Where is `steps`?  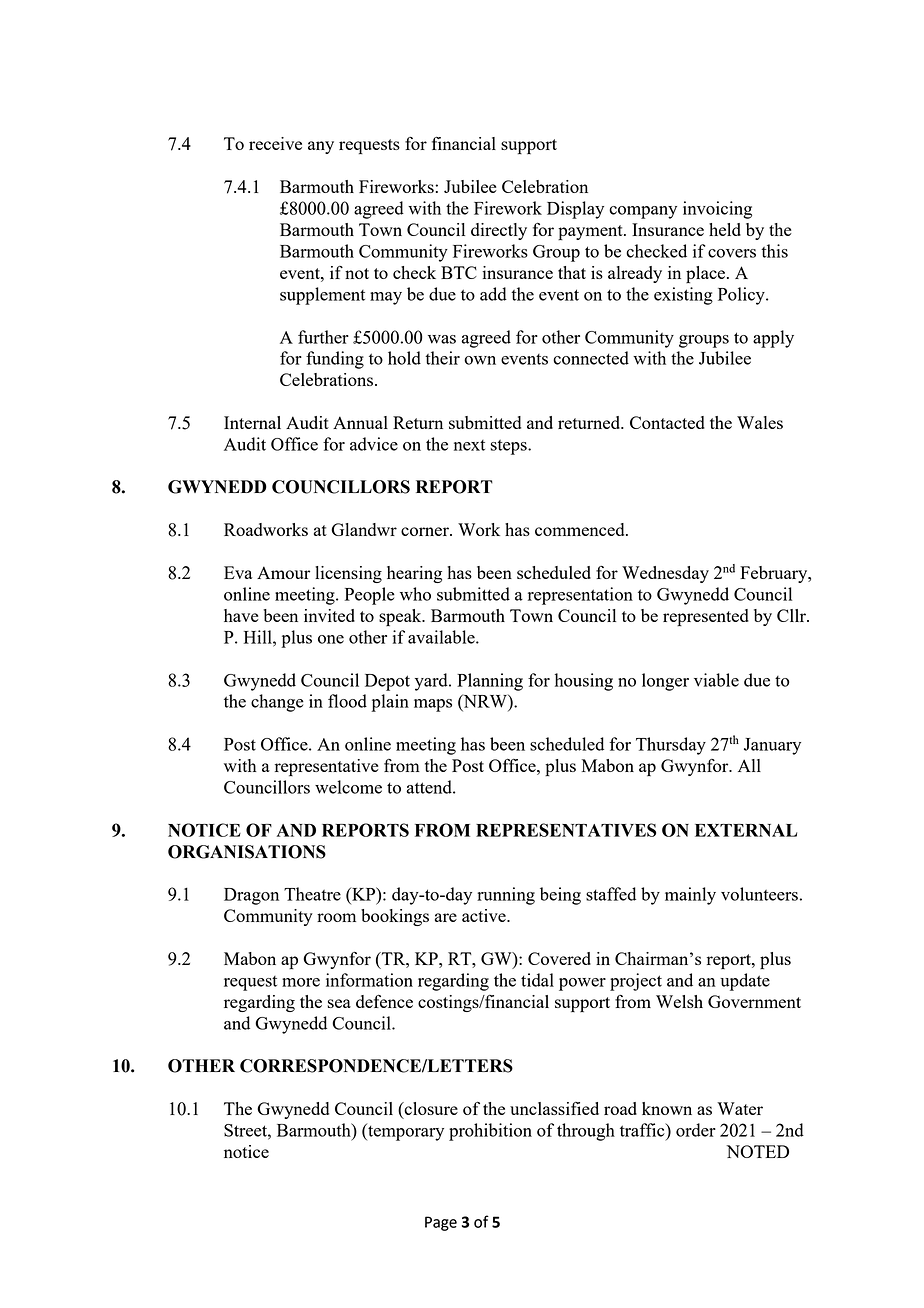
steps is located at coordinates (509, 447).
